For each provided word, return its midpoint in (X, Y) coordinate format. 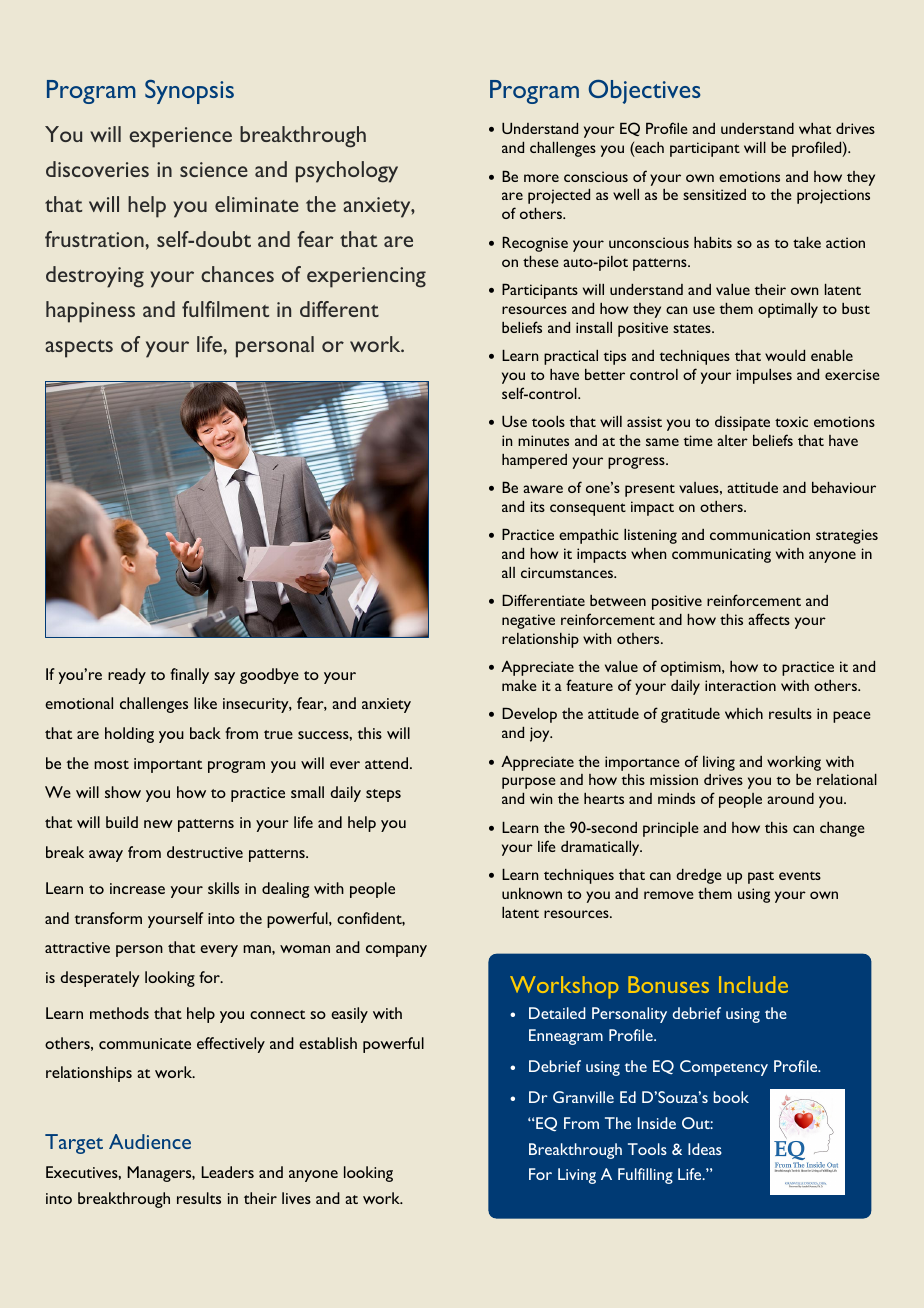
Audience (150, 1141)
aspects (79, 349)
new (158, 824)
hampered (534, 461)
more (541, 178)
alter (732, 440)
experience (180, 137)
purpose (528, 783)
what (815, 128)
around (790, 798)
